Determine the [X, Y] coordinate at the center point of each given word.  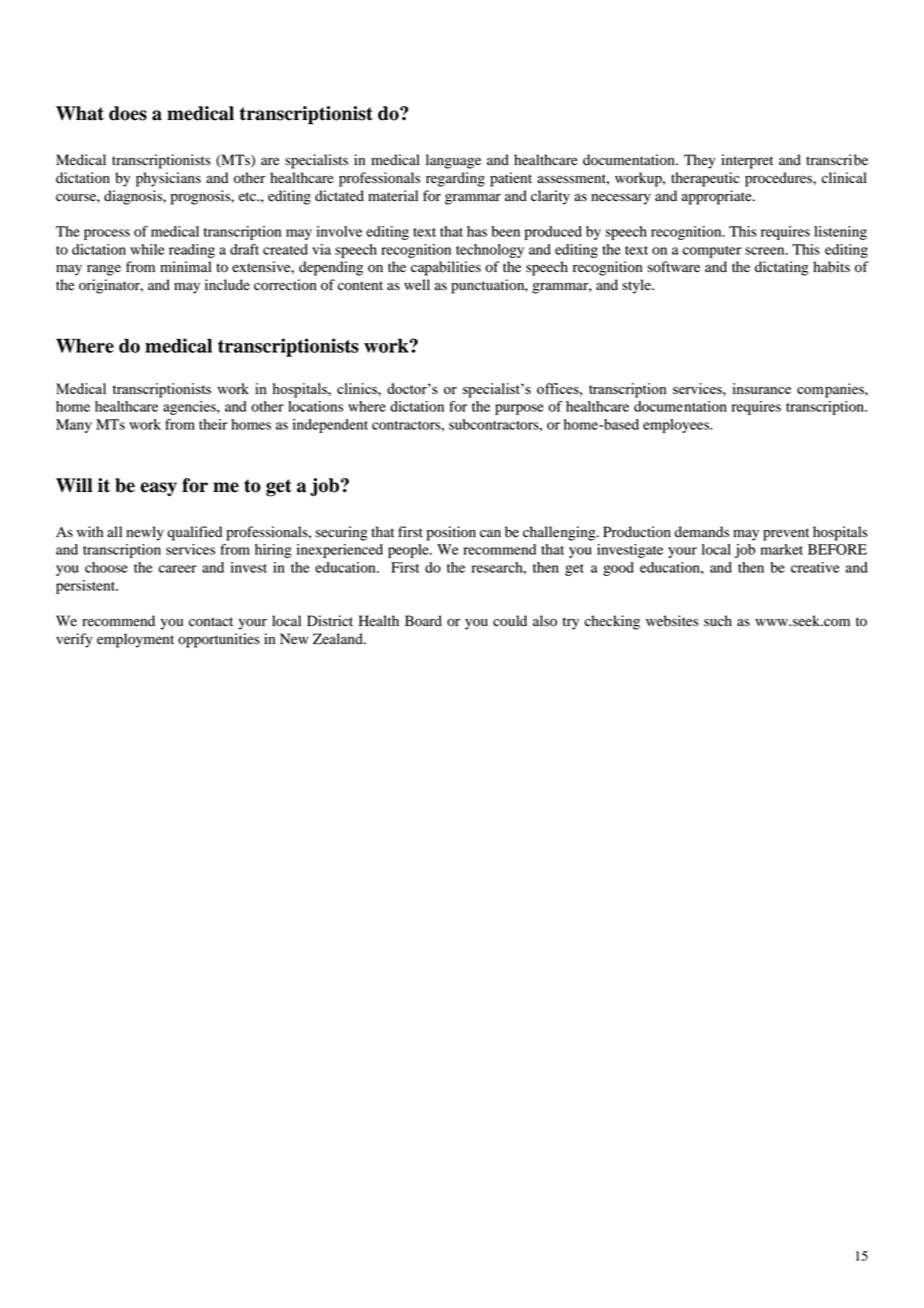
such [718, 620]
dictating [781, 268]
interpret [747, 161]
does [128, 113]
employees [677, 426]
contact [211, 622]
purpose [519, 409]
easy [158, 489]
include [227, 285]
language [453, 161]
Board [423, 621]
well [417, 285]
